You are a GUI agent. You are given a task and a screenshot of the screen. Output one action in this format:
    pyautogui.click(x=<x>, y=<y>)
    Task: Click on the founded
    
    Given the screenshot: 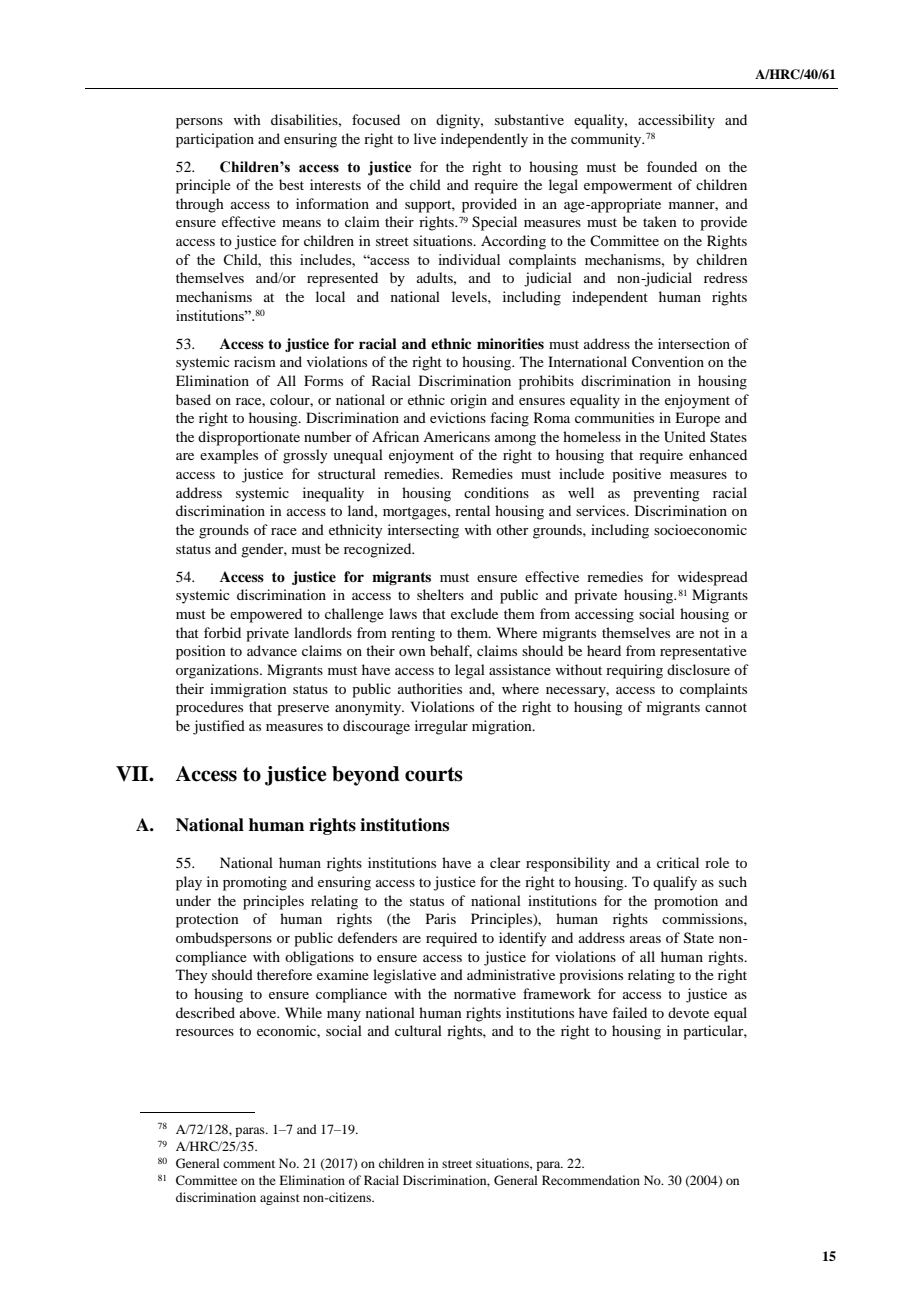 What is the action you would take?
    pyautogui.click(x=672, y=166)
